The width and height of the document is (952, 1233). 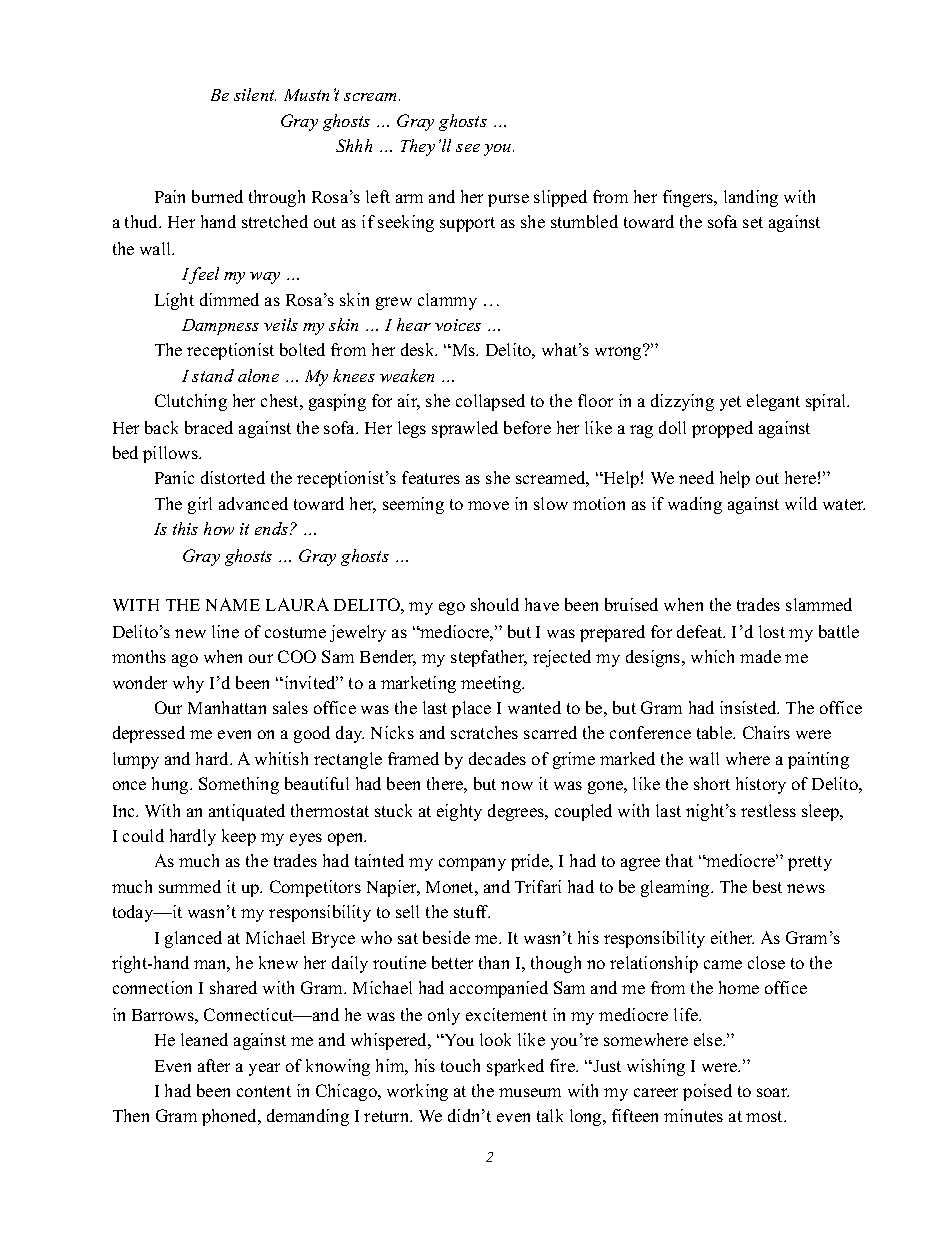 I want to click on wild, so click(x=801, y=503).
